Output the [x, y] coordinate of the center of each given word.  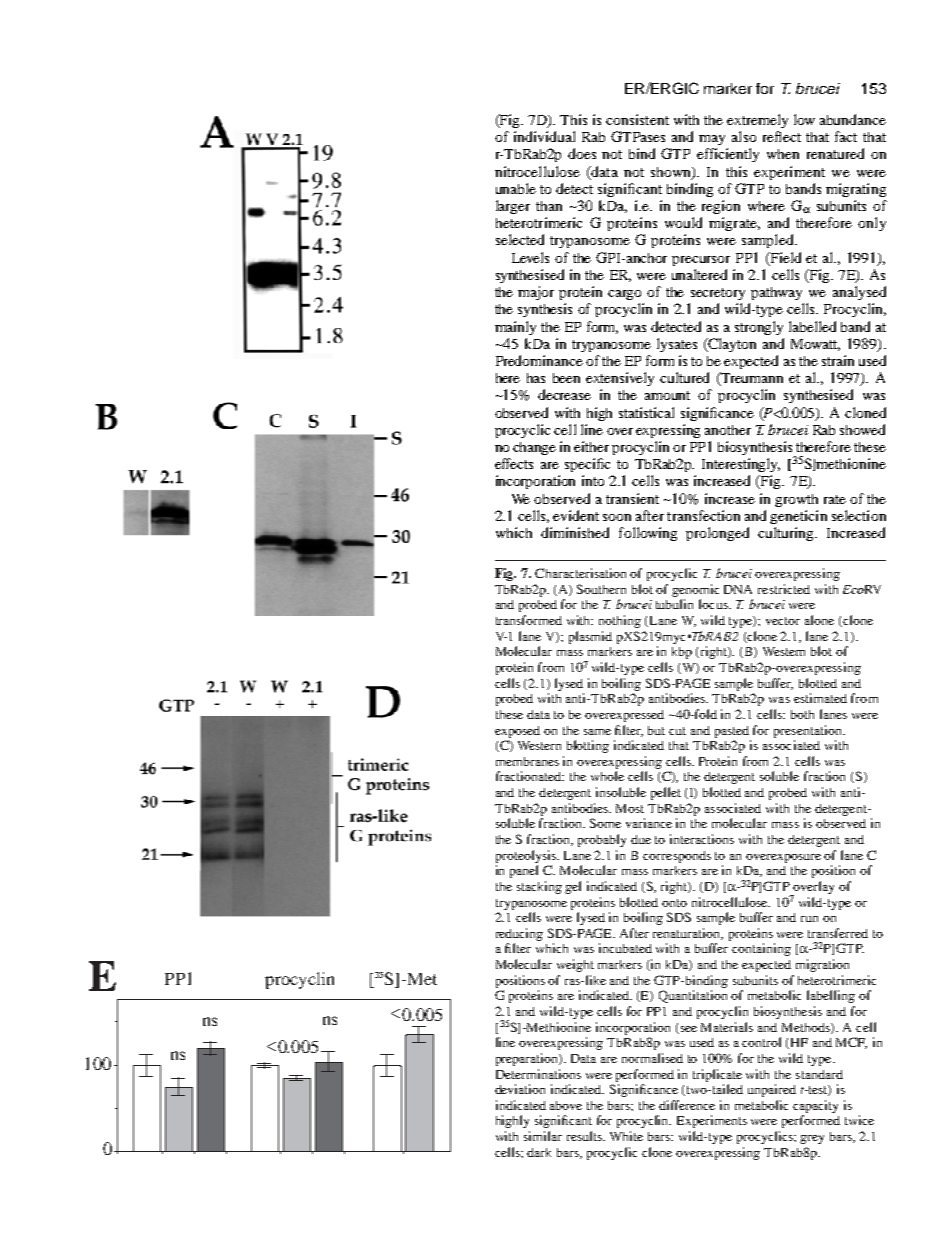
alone [819, 620]
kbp [682, 653]
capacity [815, 1106]
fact [846, 136]
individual [544, 136]
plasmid [590, 637]
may [712, 140]
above [566, 1105]
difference [687, 1105]
